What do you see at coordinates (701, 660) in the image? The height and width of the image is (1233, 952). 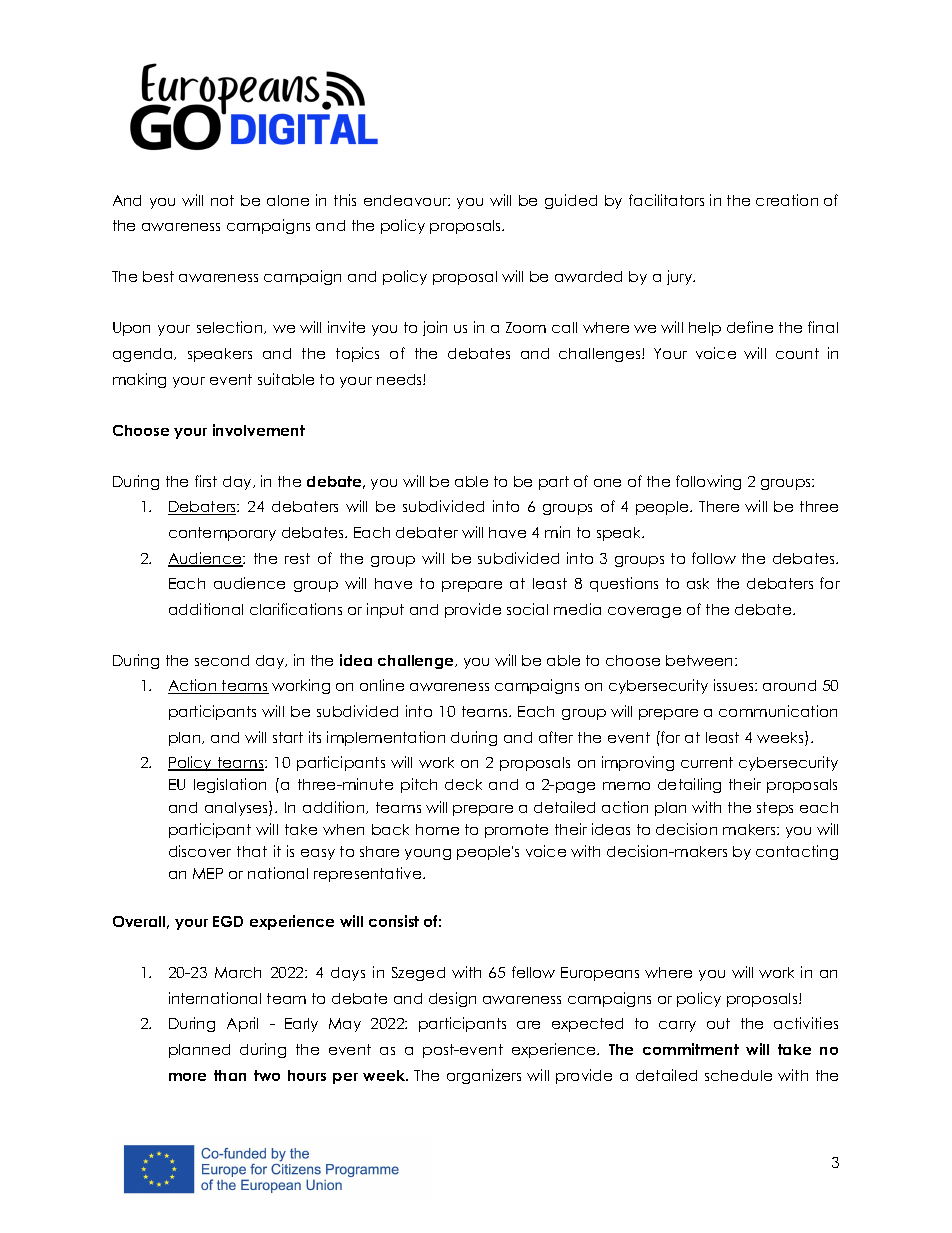 I see `between` at bounding box center [701, 660].
